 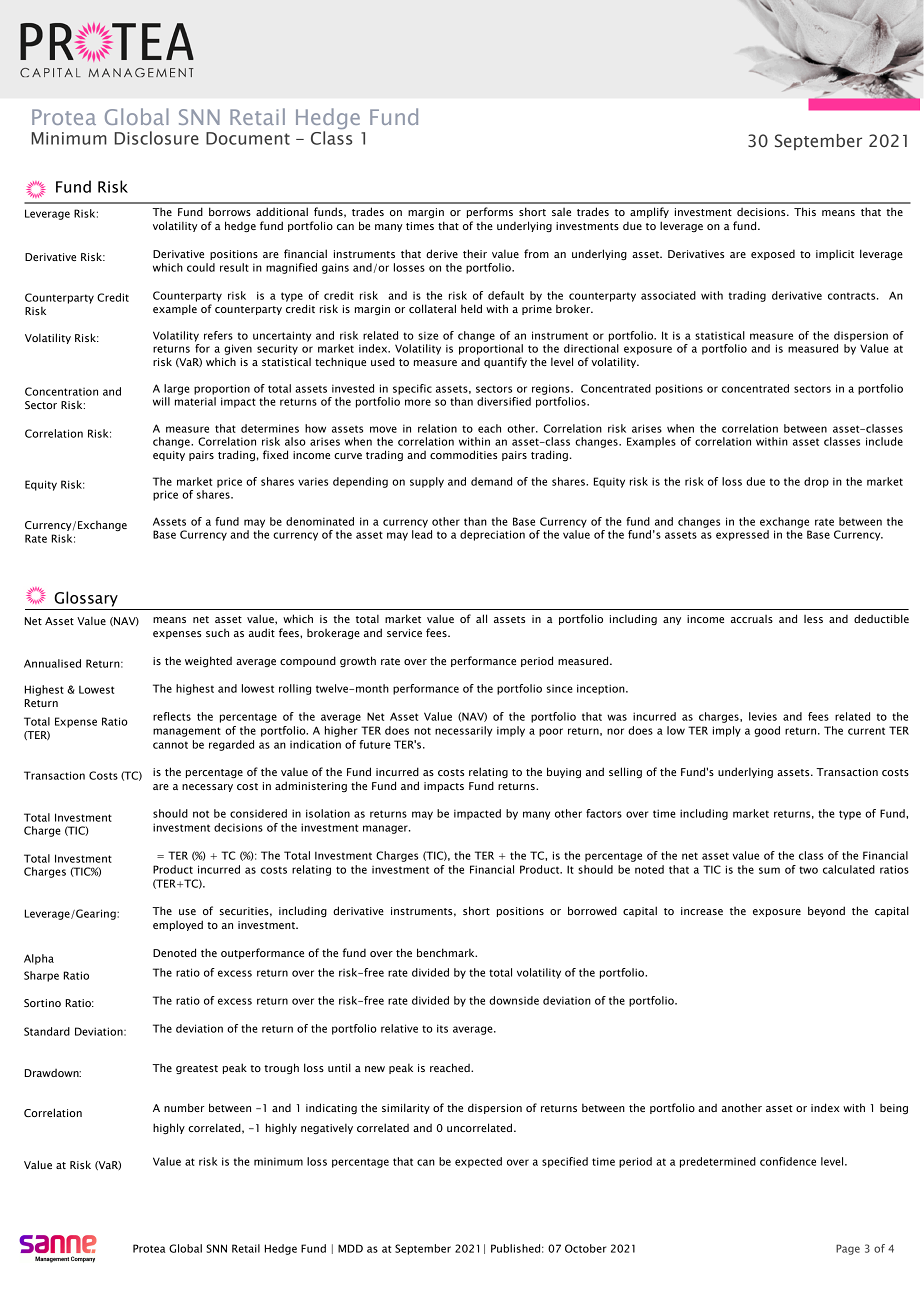 What do you see at coordinates (463, 731) in the screenshot?
I see `necessarily` at bounding box center [463, 731].
